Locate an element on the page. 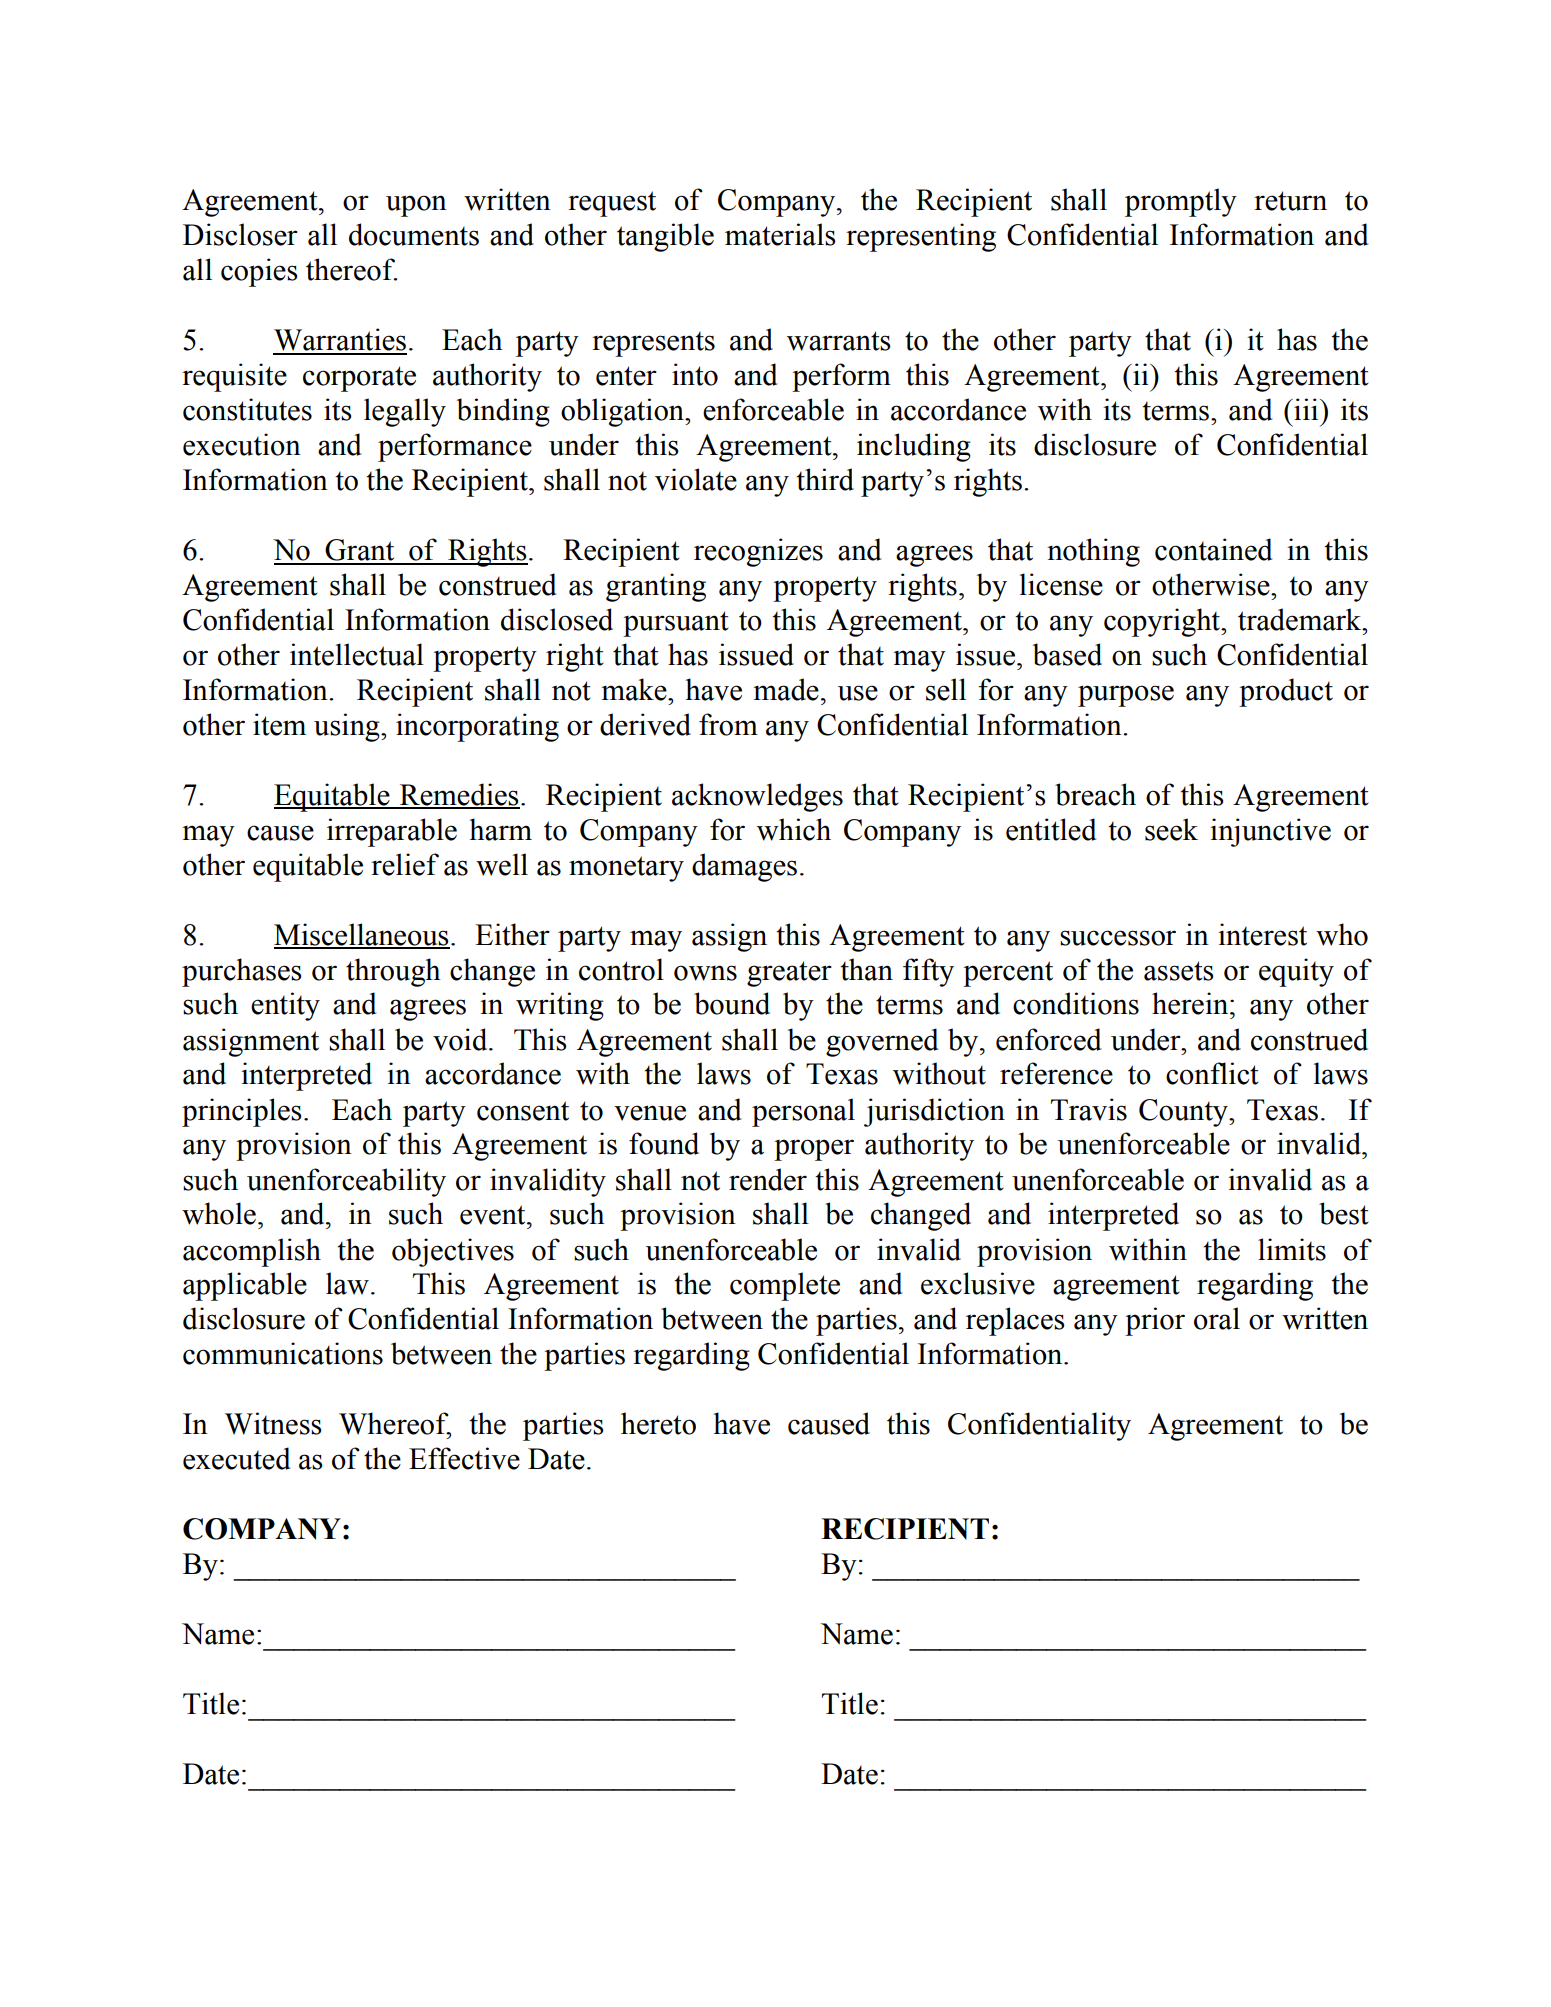 Image resolution: width=1551 pixels, height=2007 pixels. thereof is located at coordinates (351, 269).
